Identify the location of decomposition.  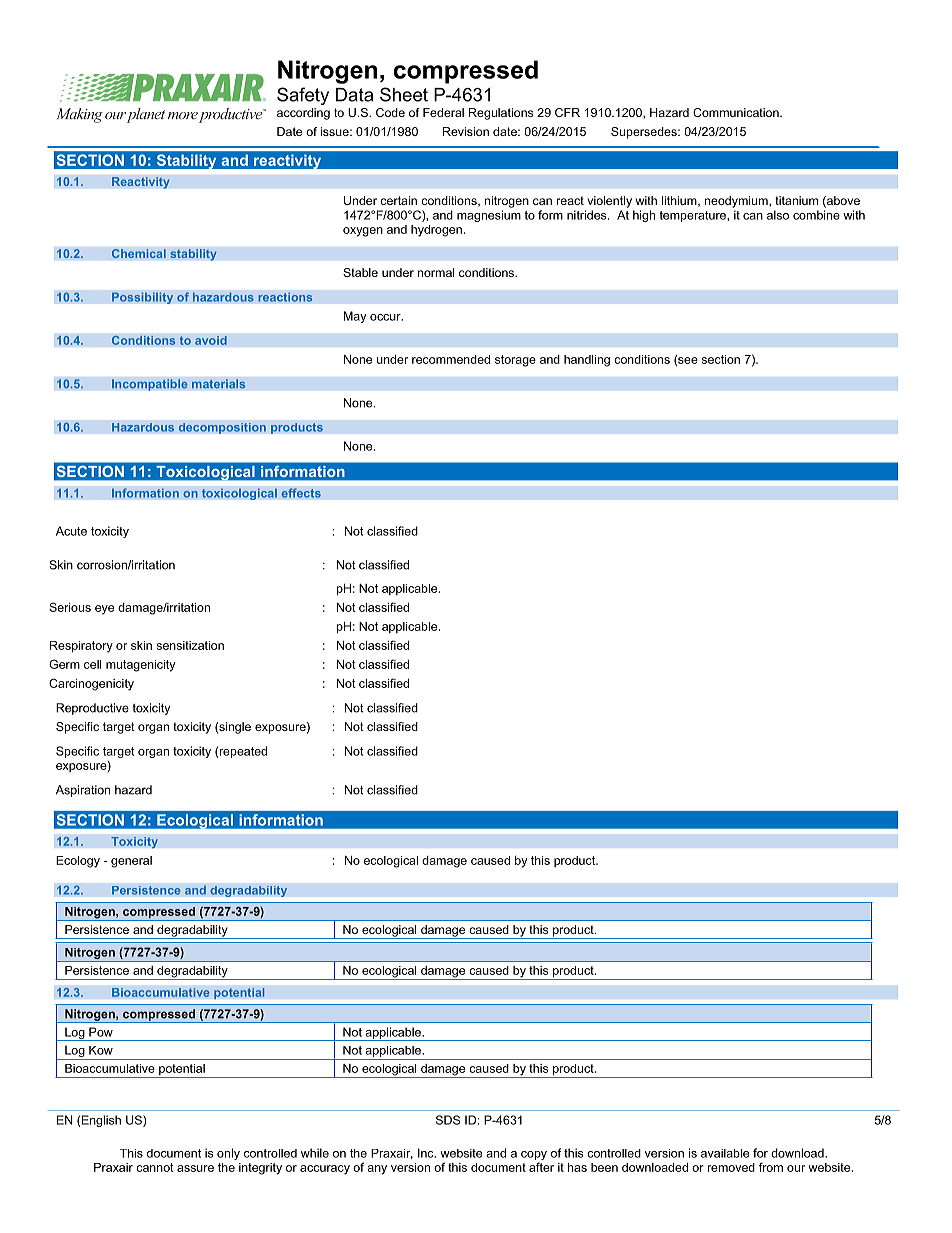
(222, 428).
